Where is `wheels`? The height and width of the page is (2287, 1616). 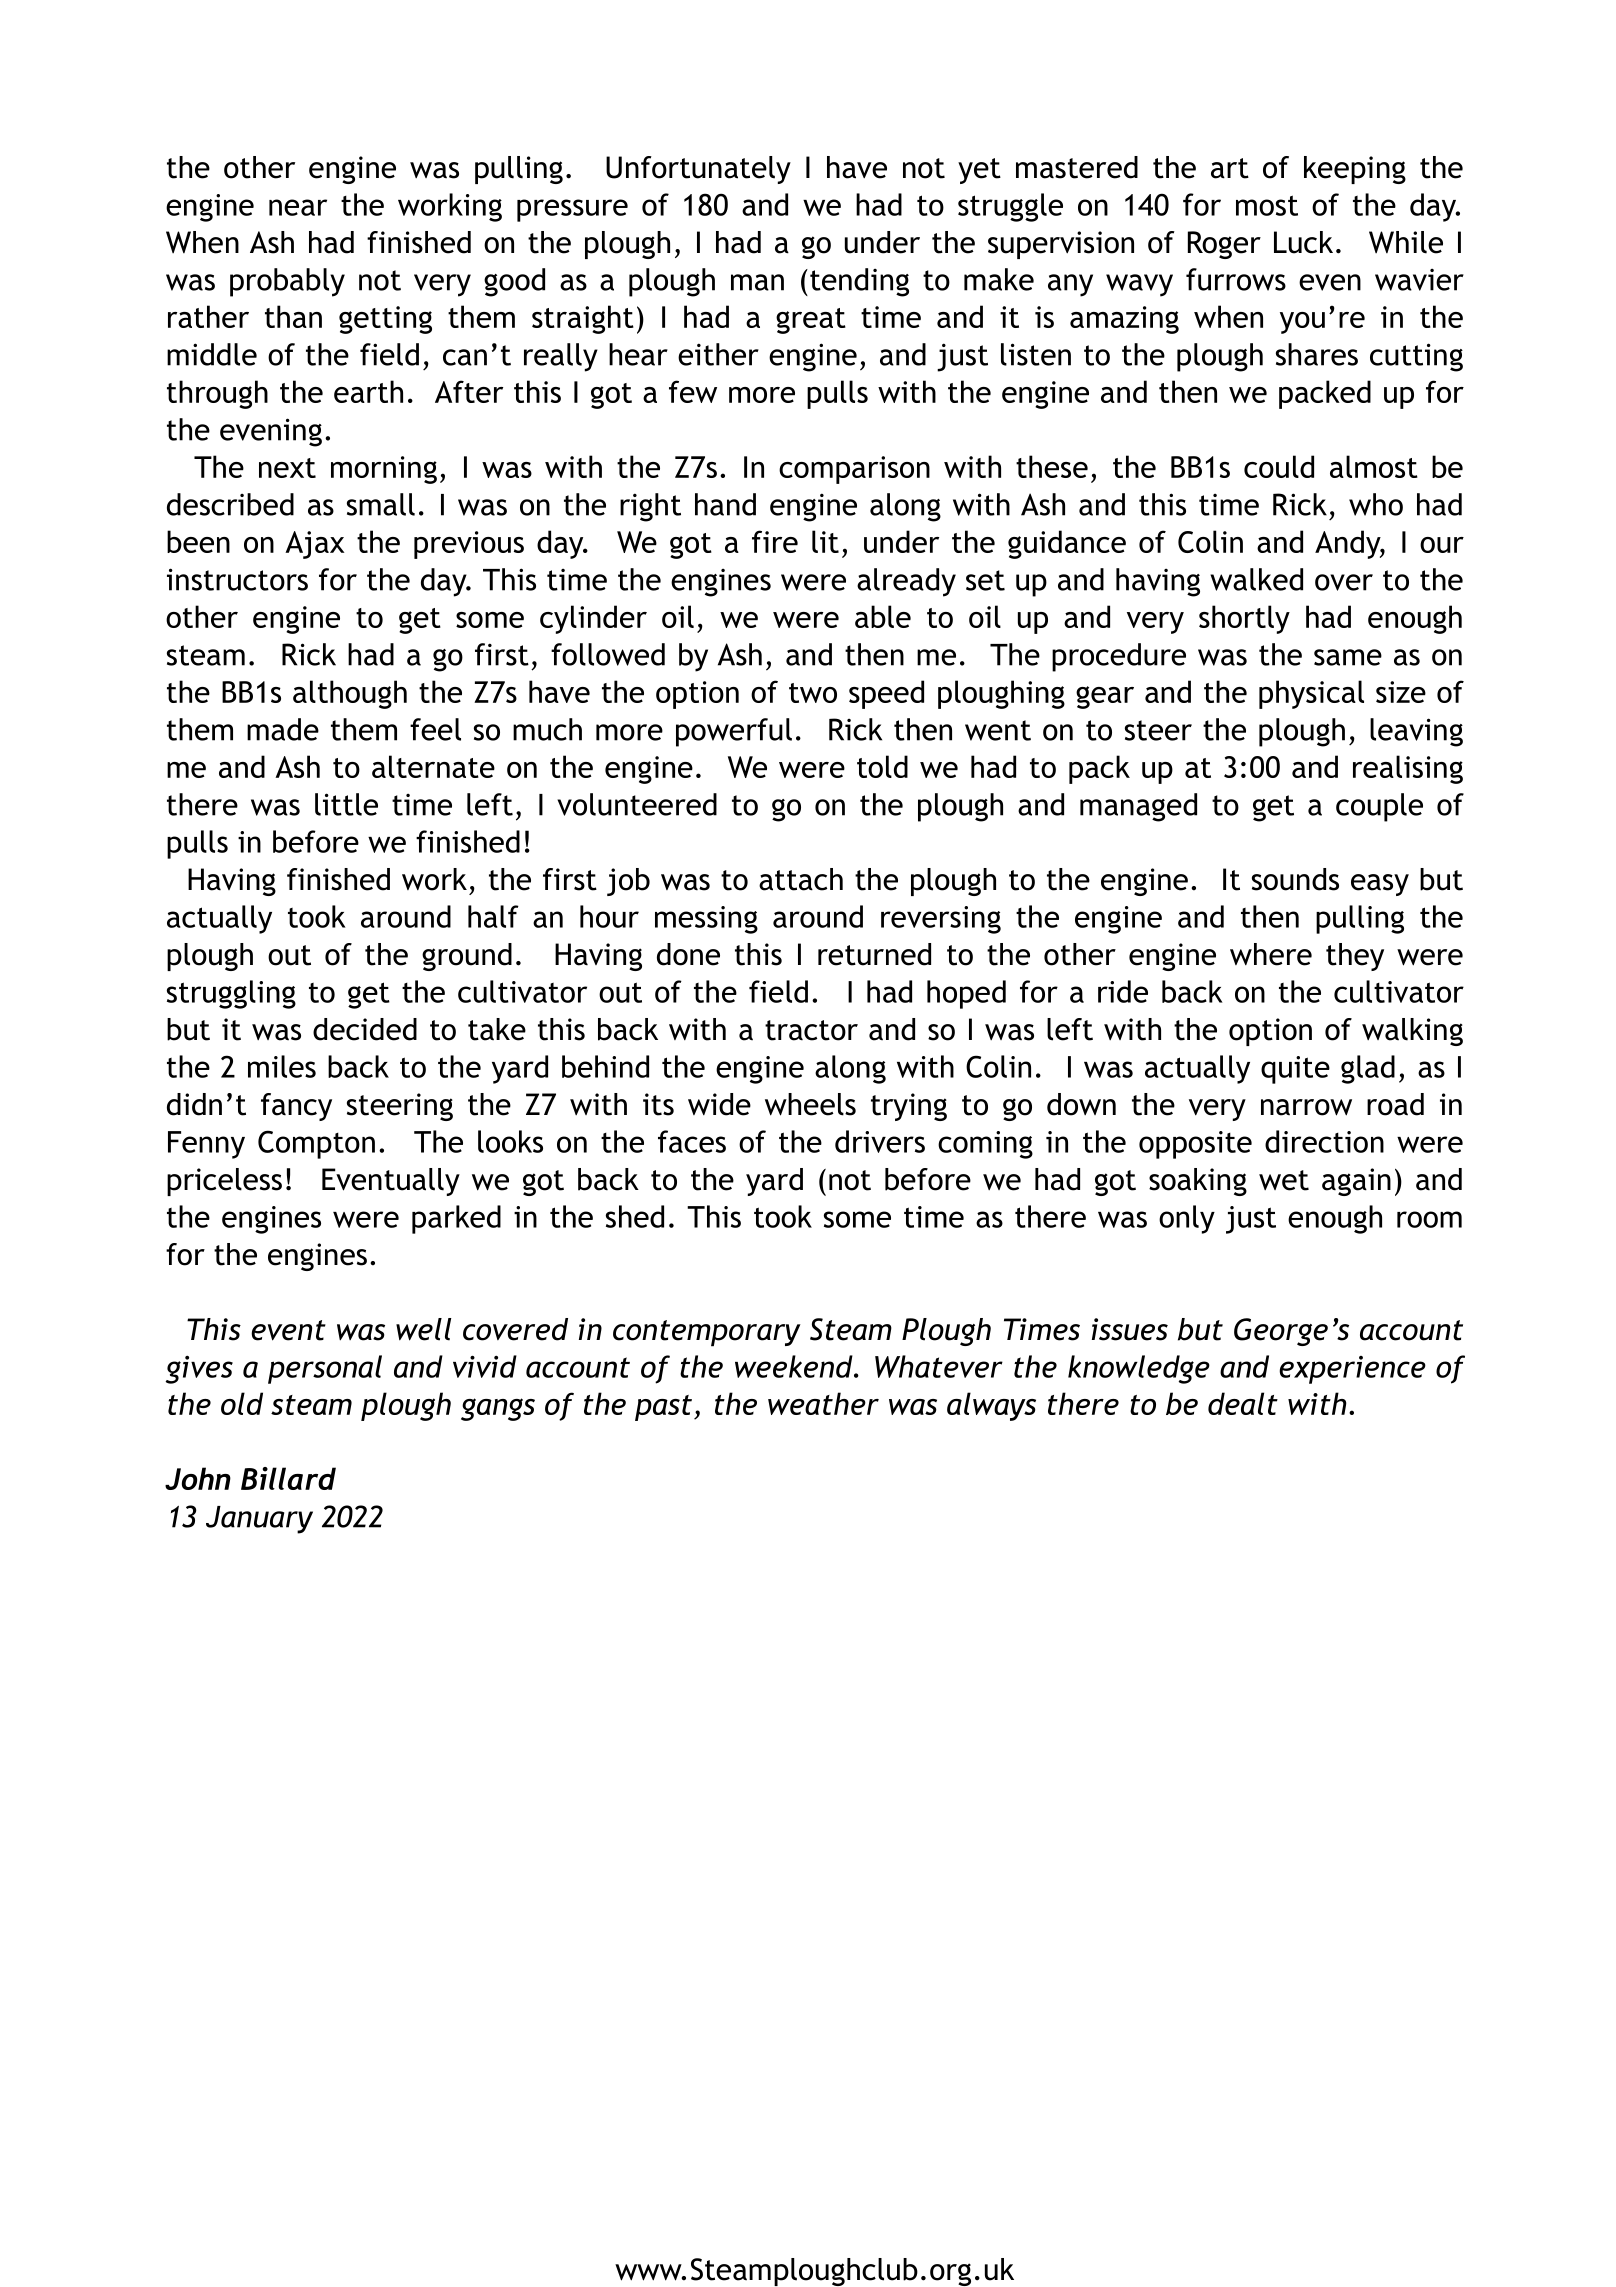 wheels is located at coordinates (810, 1104).
